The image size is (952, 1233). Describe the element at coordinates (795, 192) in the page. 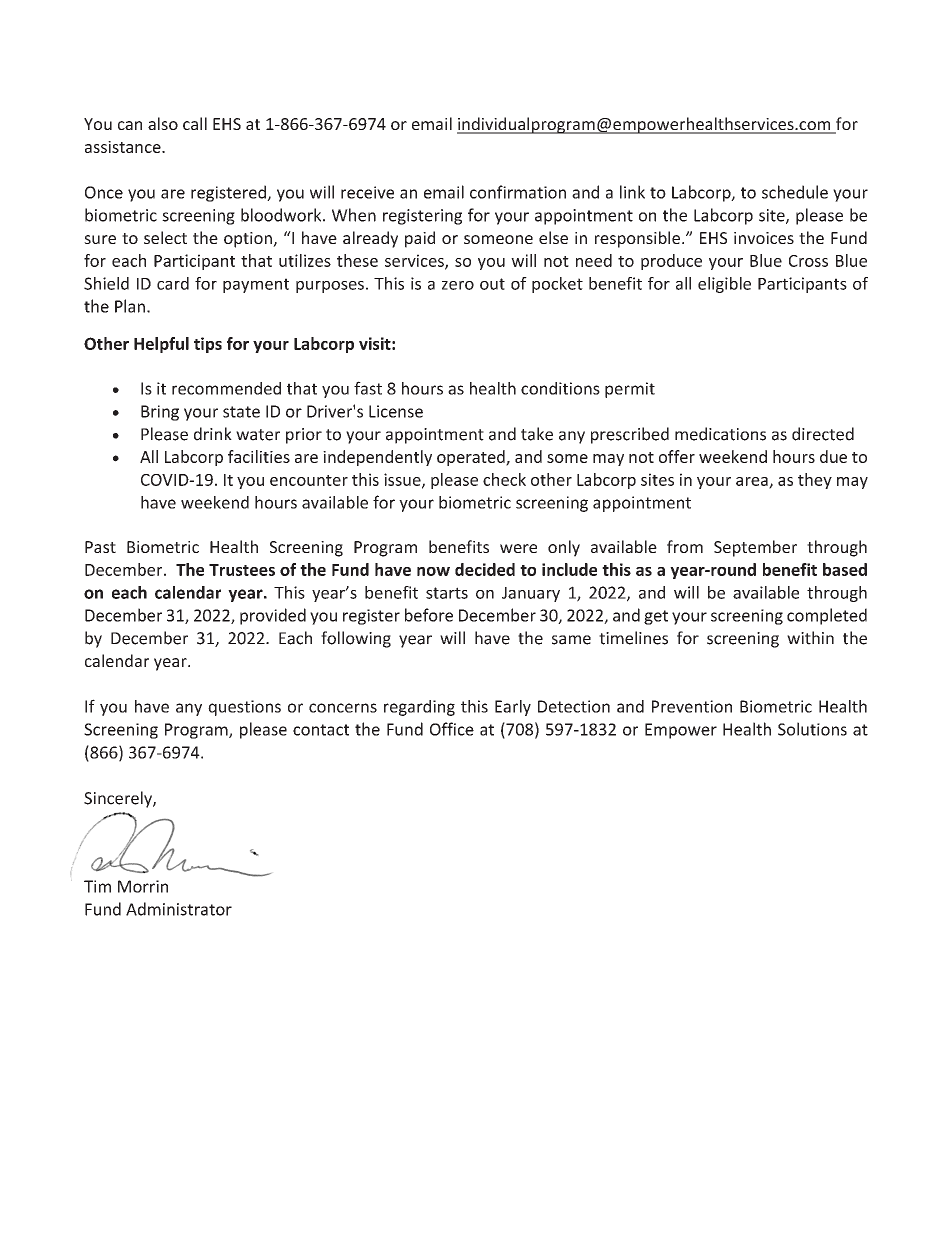

I see `schedule` at that location.
